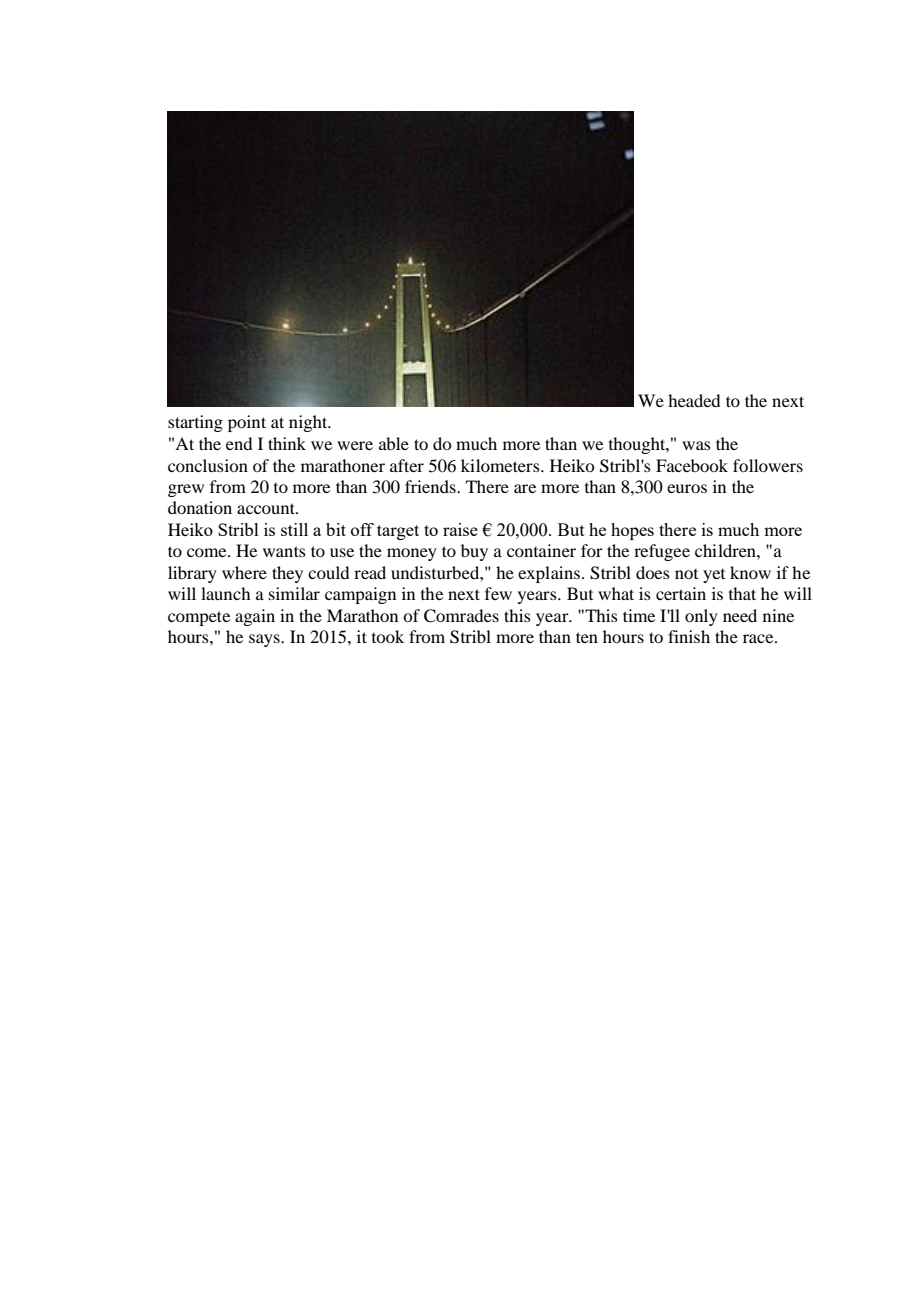 The width and height of the document is (924, 1308). What do you see at coordinates (687, 488) in the document?
I see `euros` at bounding box center [687, 488].
